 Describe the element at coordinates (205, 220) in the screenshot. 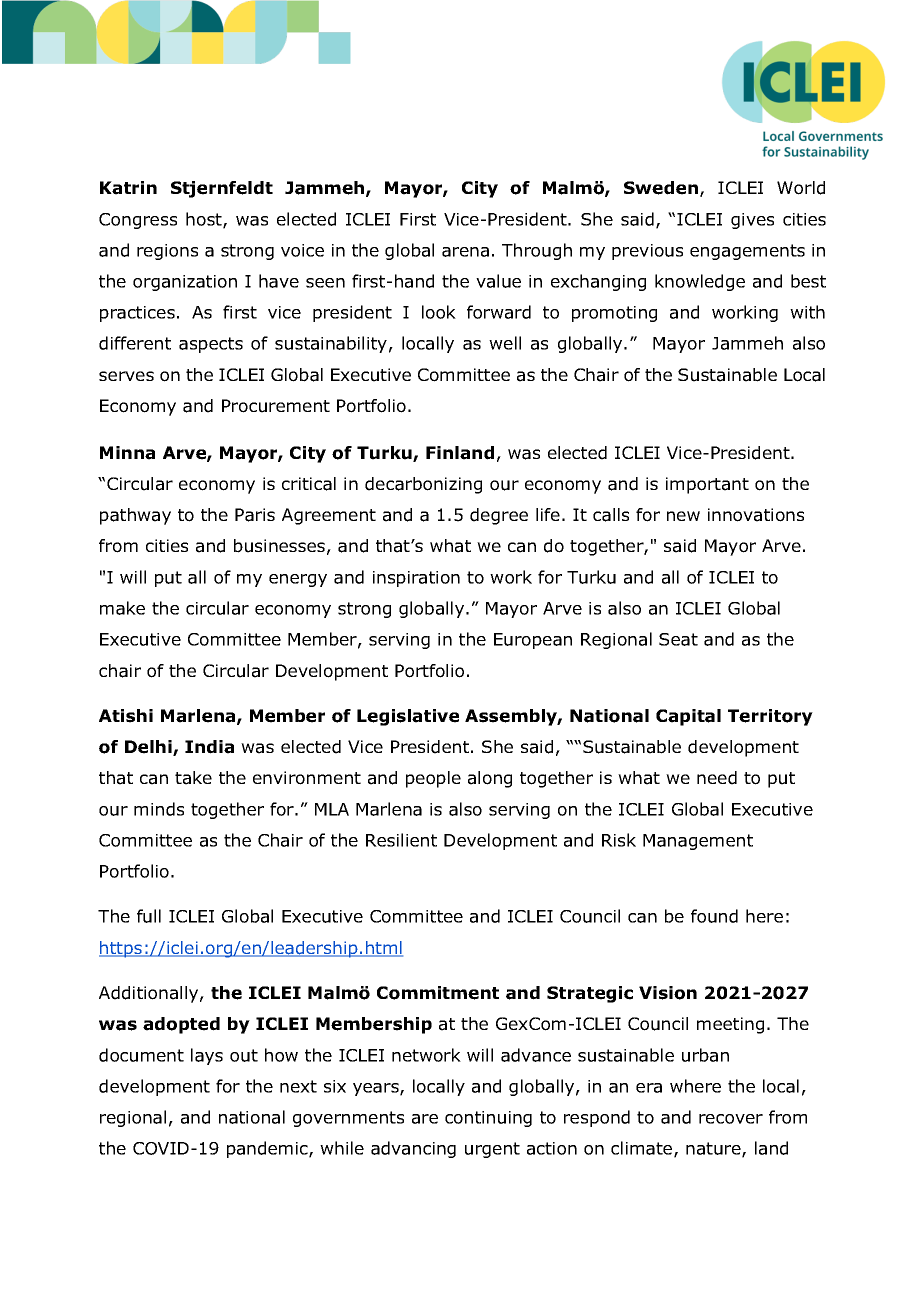

I see `host` at that location.
